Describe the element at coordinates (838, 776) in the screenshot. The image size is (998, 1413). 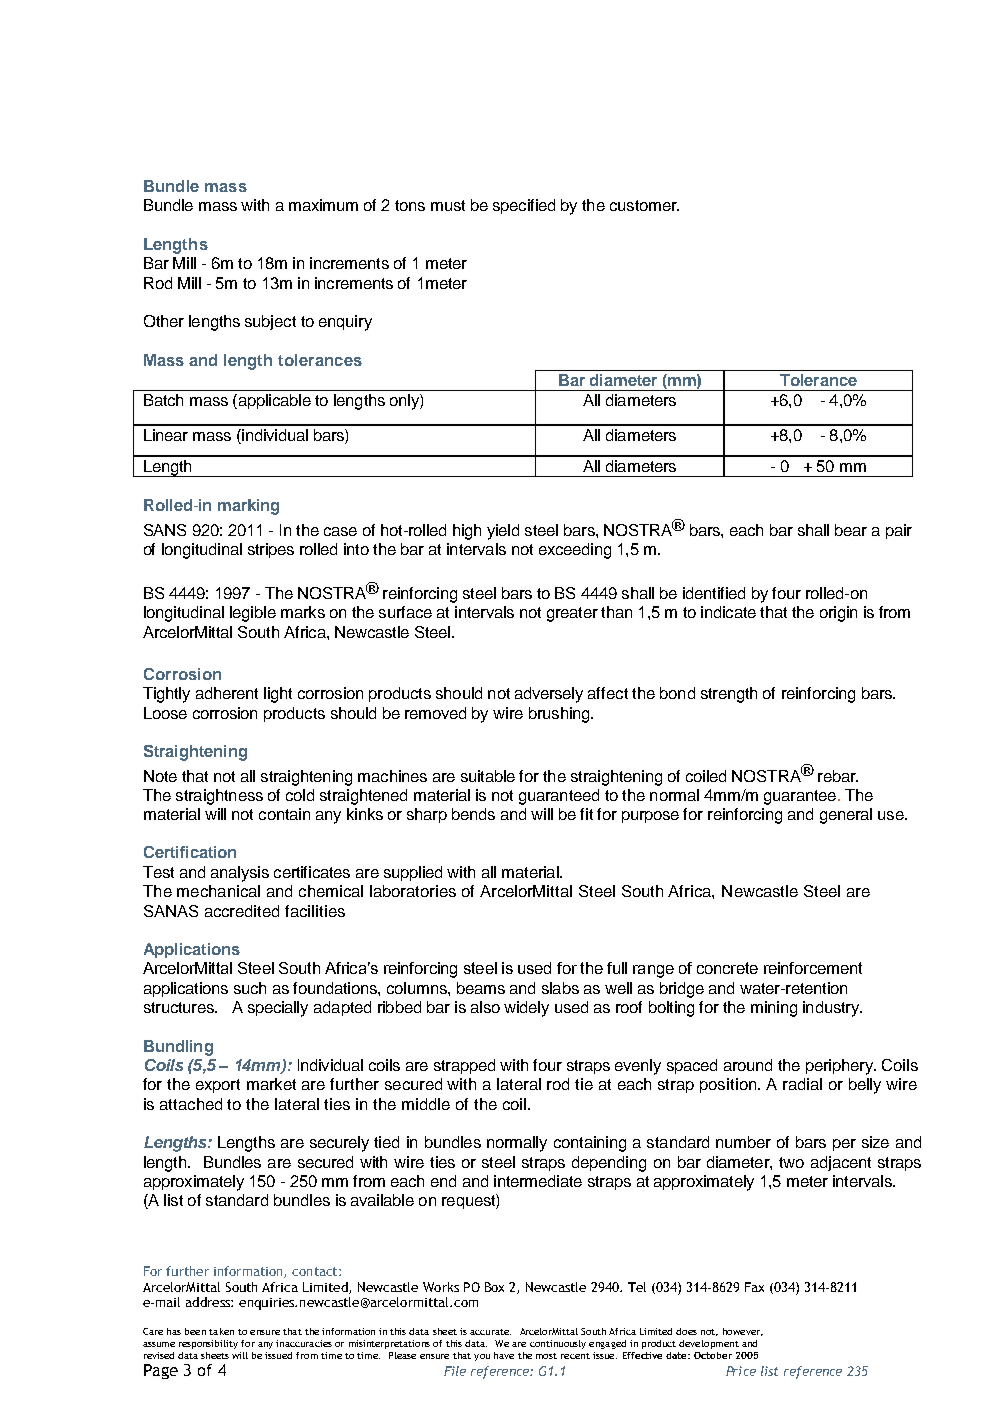
I see `rebar` at that location.
